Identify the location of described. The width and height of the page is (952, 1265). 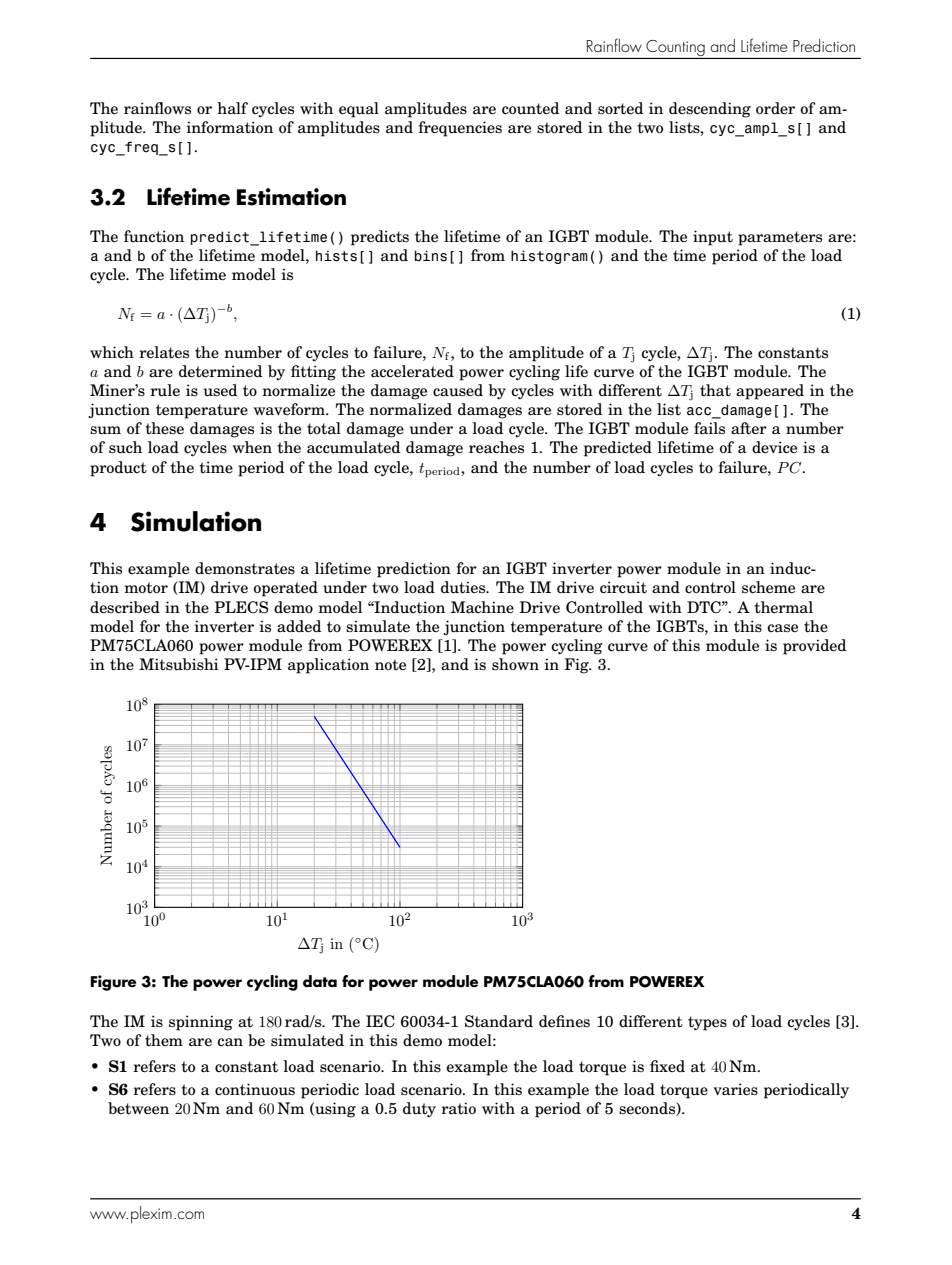
(125, 607).
